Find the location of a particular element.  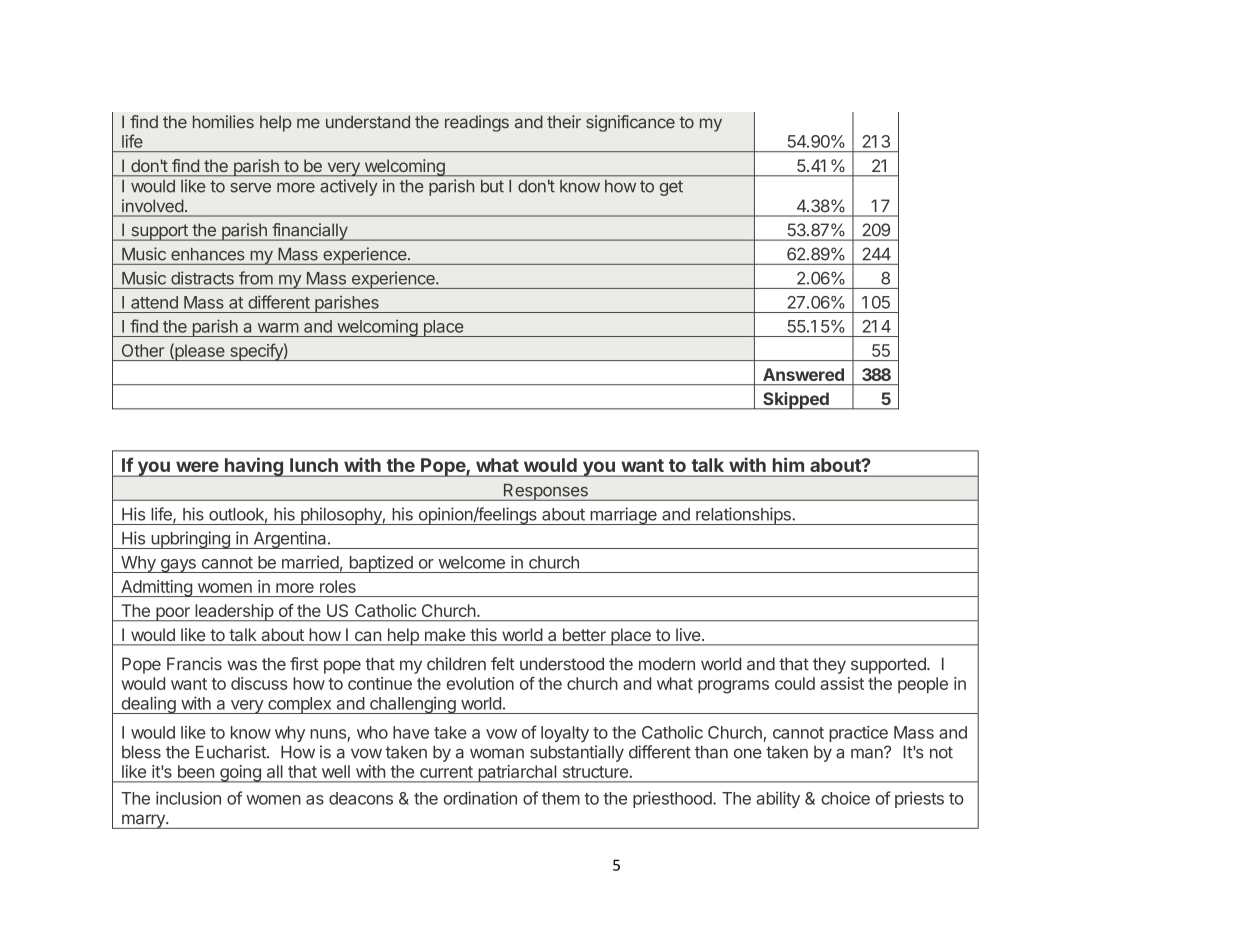

patriarchal is located at coordinates (517, 774).
